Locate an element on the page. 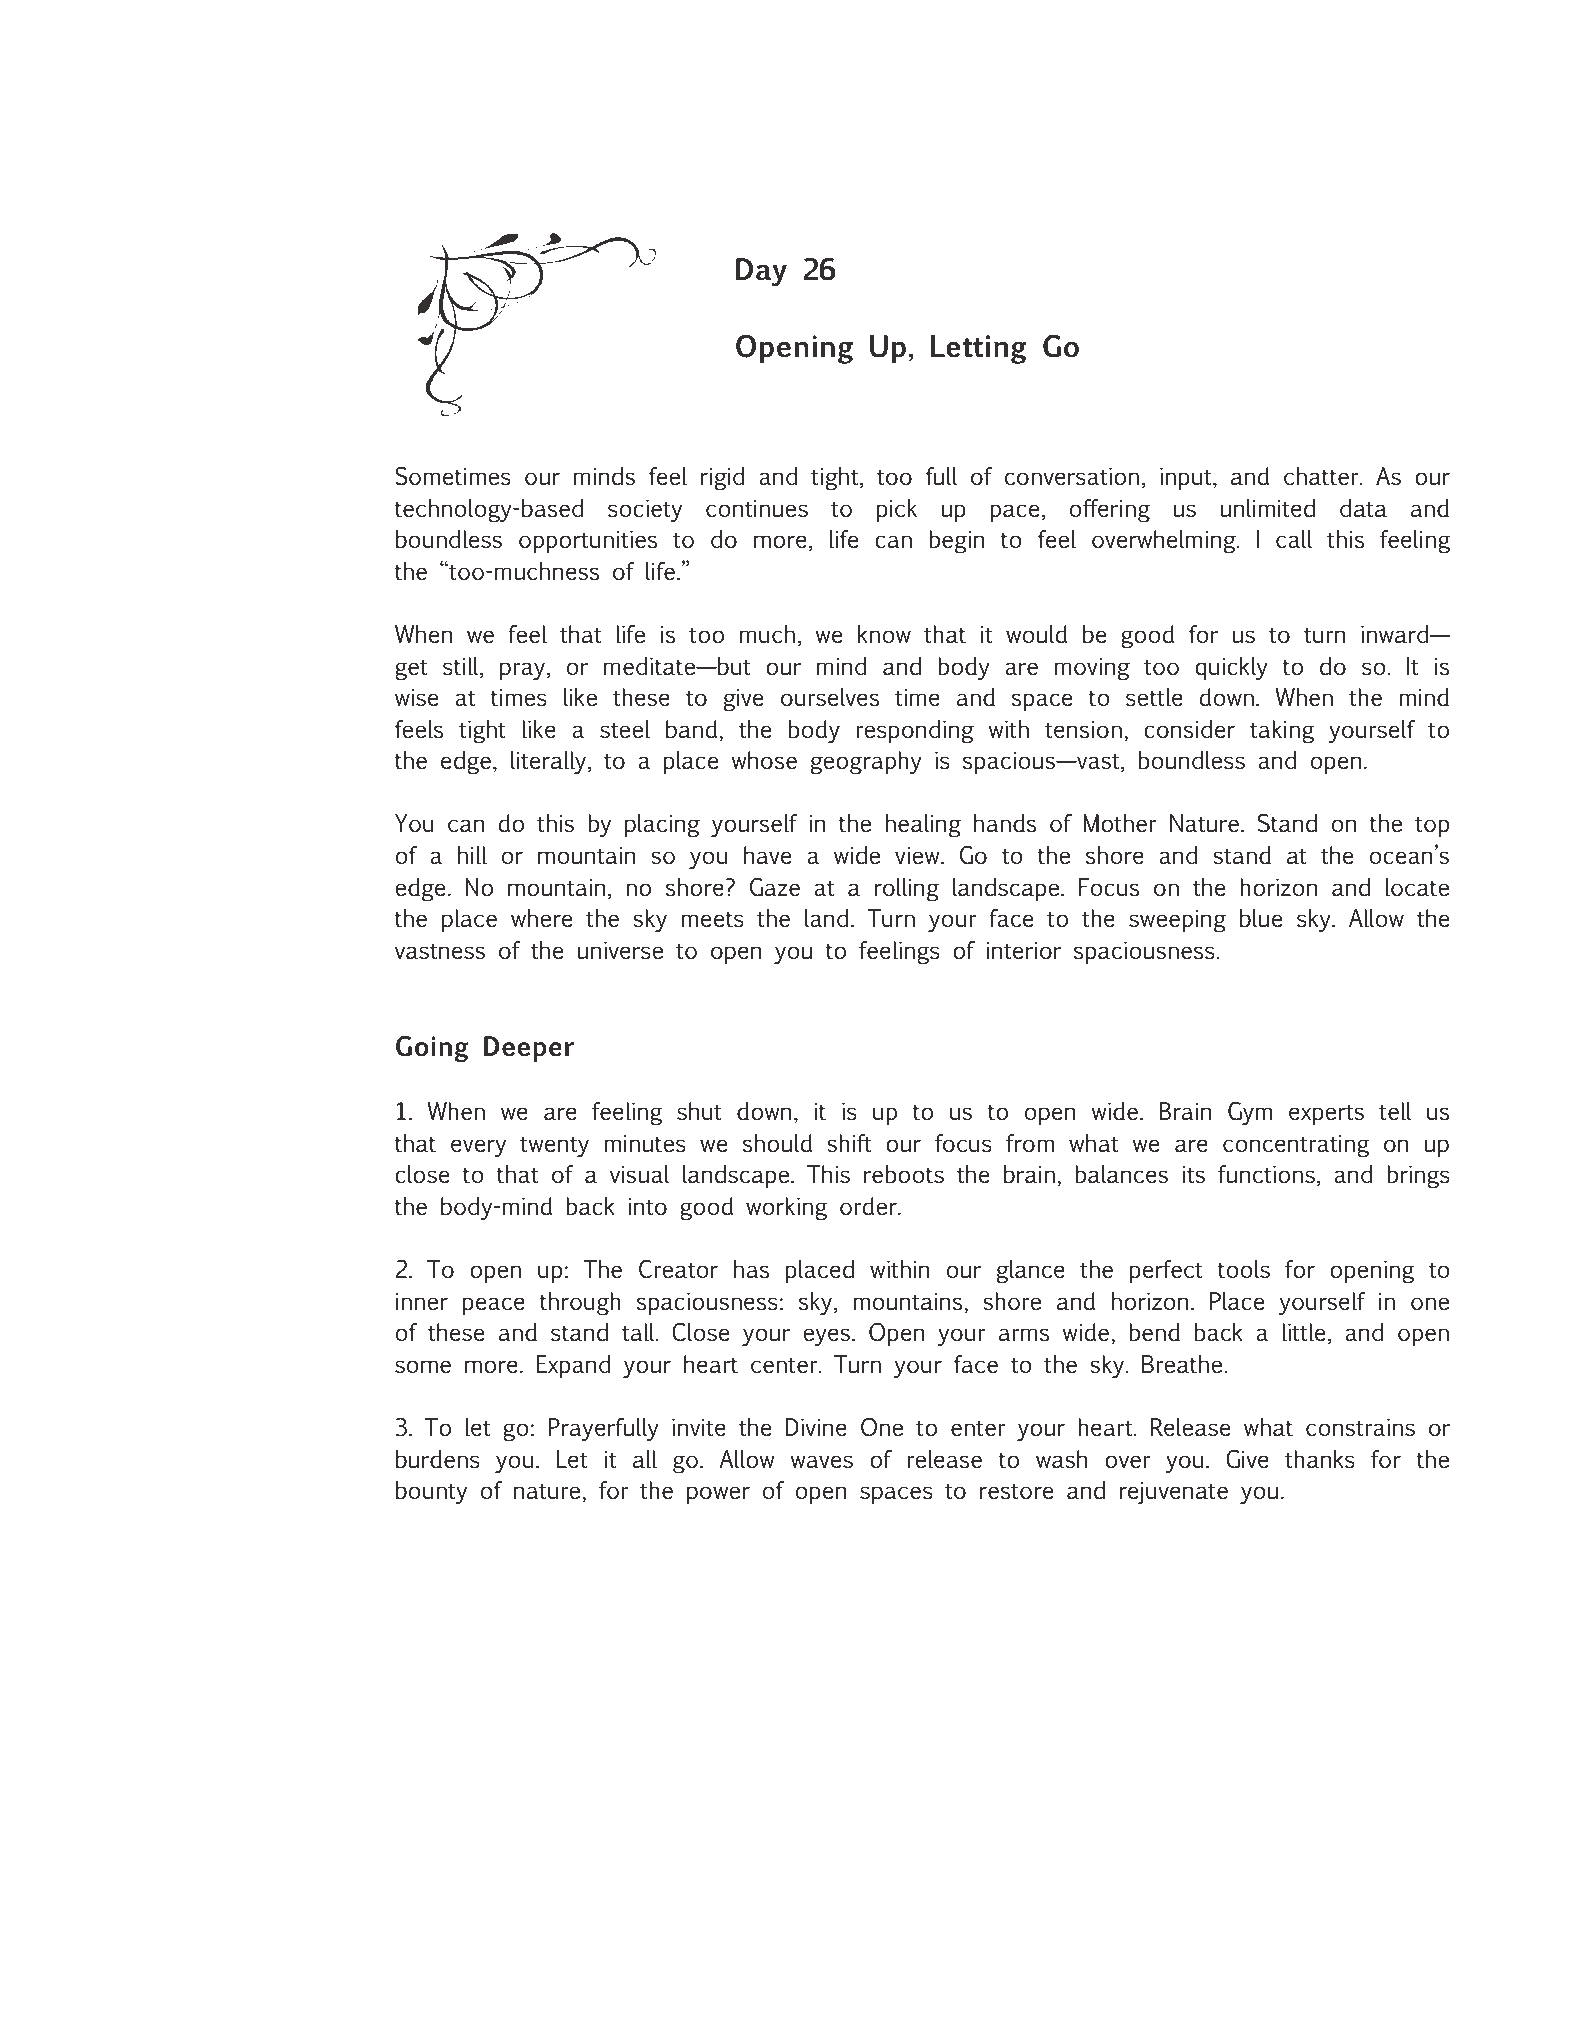 The image size is (1578, 2042). where is located at coordinates (541, 918).
